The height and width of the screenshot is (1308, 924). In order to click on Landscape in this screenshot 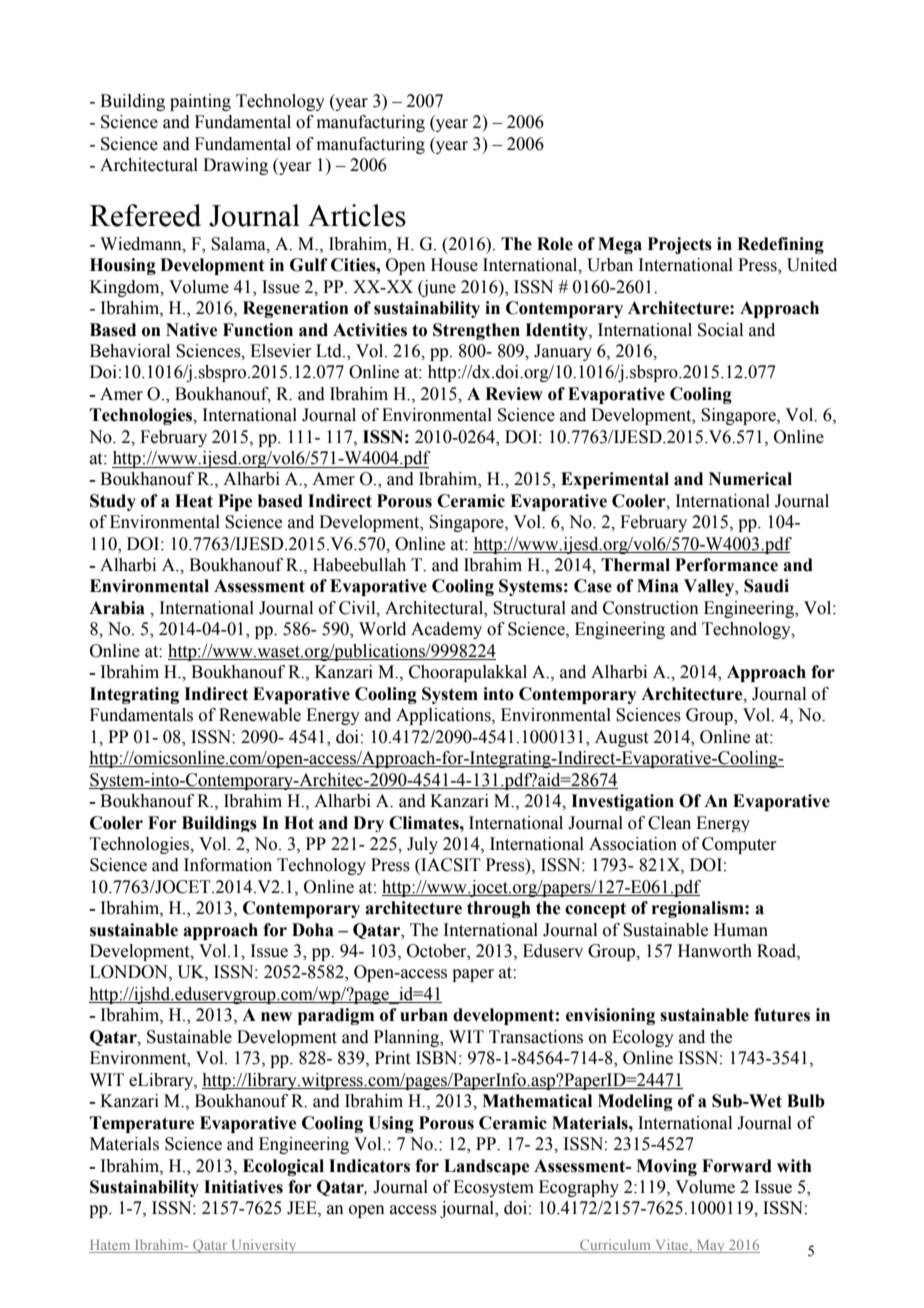, I will do `click(486, 1167)`.
